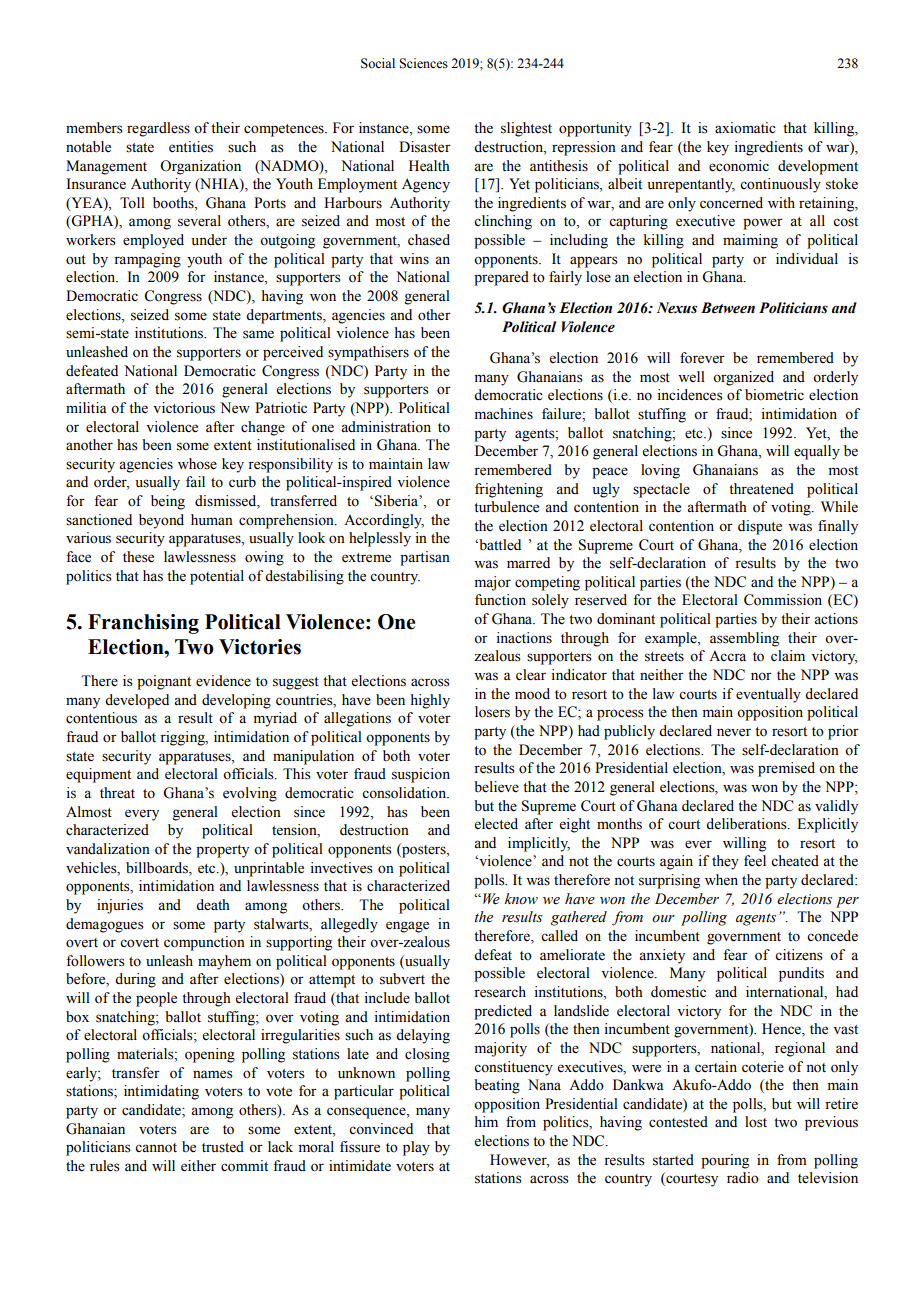 This document has height=1308, width=924. I want to click on equipment, so click(98, 775).
